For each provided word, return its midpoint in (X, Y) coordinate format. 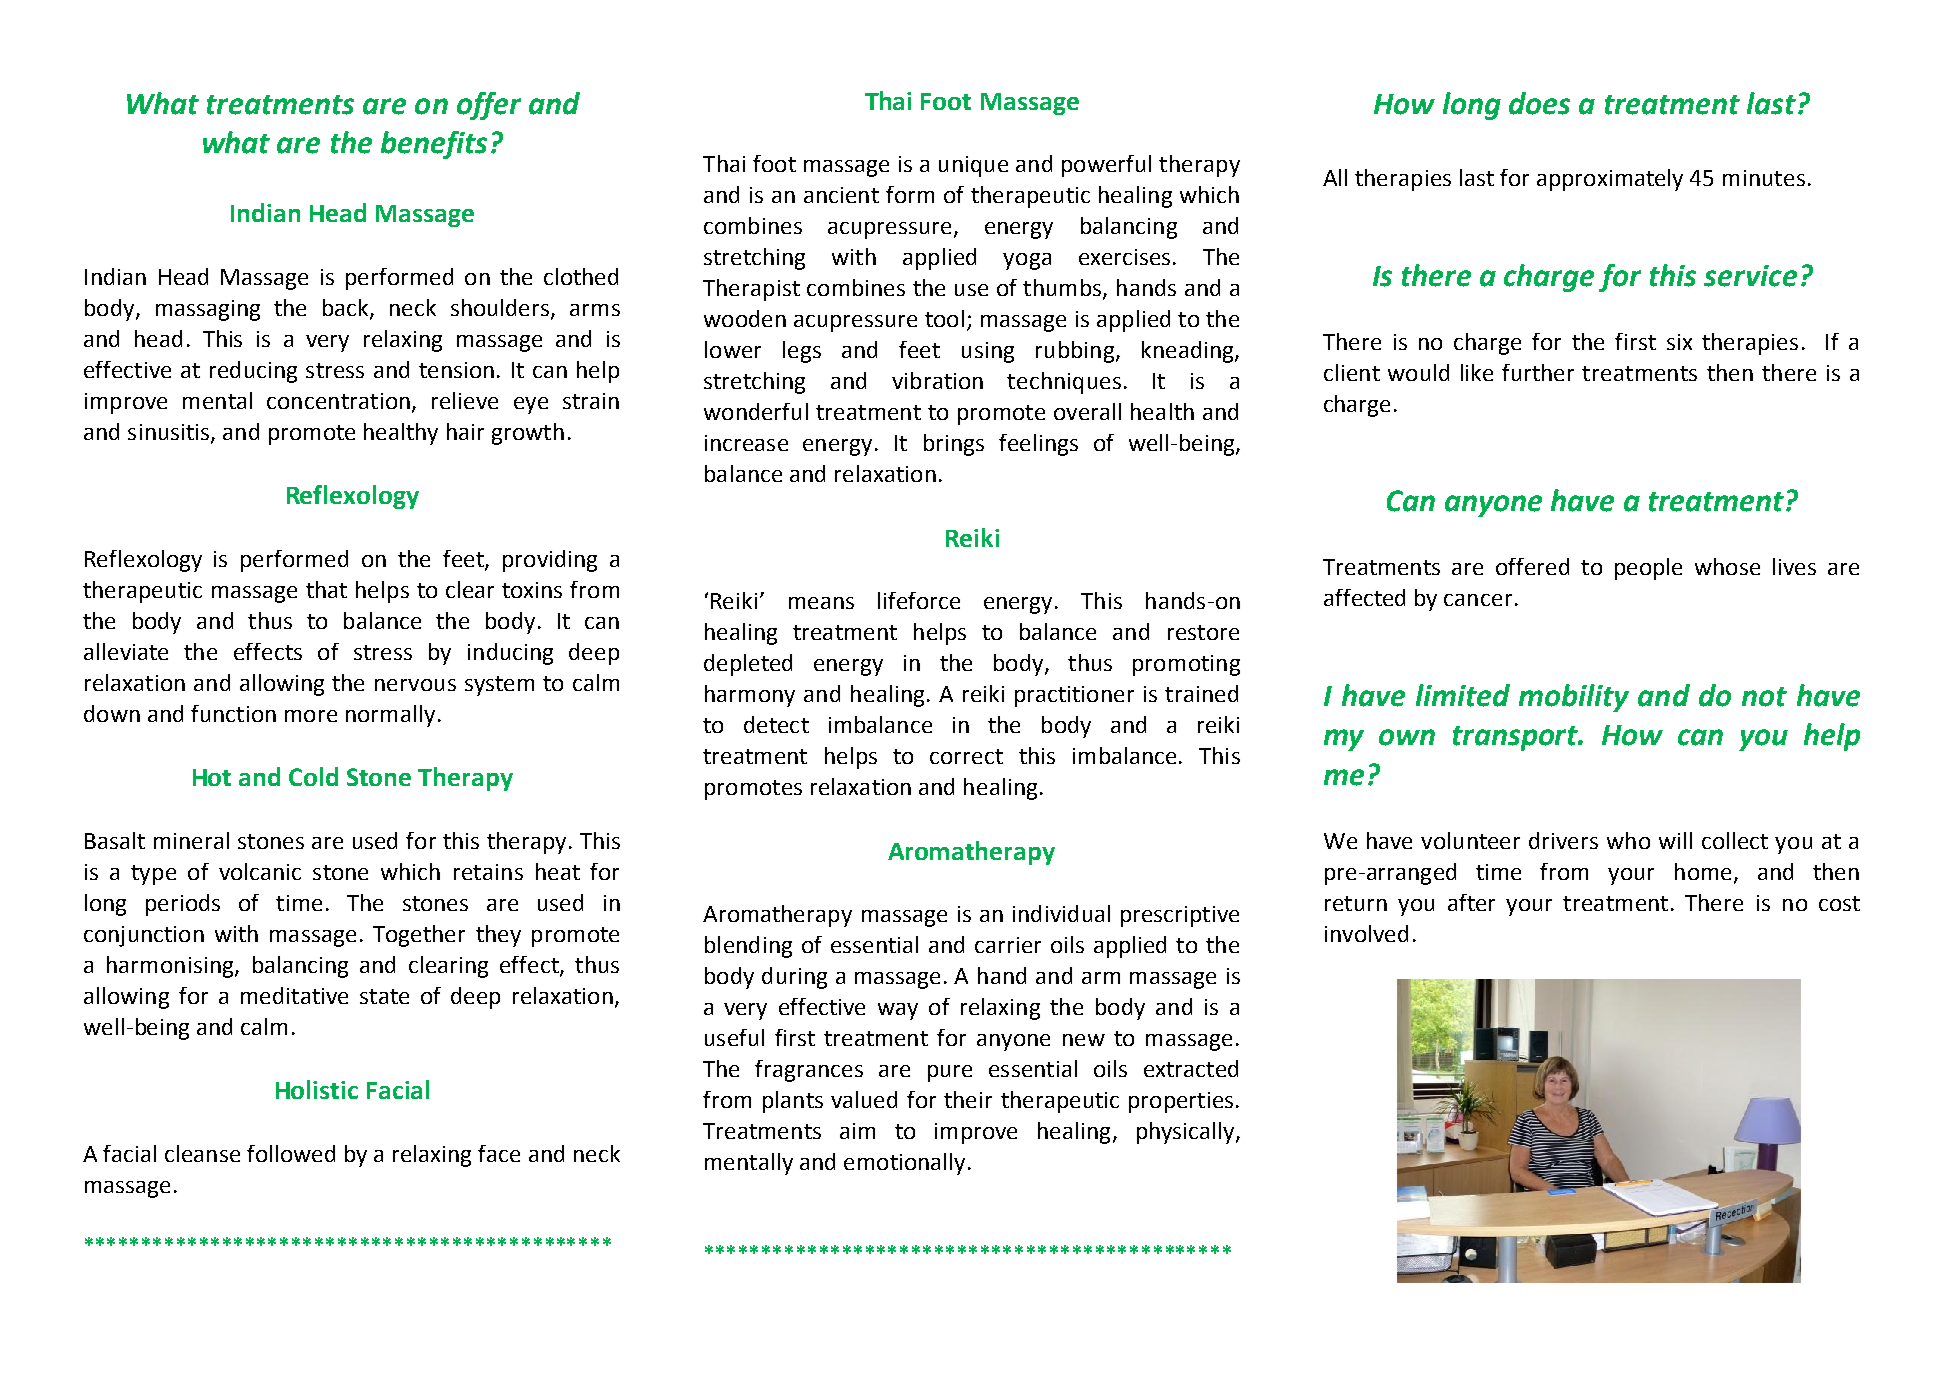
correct (966, 756)
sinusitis (170, 433)
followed (291, 1153)
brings (954, 445)
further (1538, 372)
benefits (434, 145)
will (1675, 840)
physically (1187, 1133)
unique (973, 166)
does (1539, 103)
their (968, 1099)
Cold (313, 776)
